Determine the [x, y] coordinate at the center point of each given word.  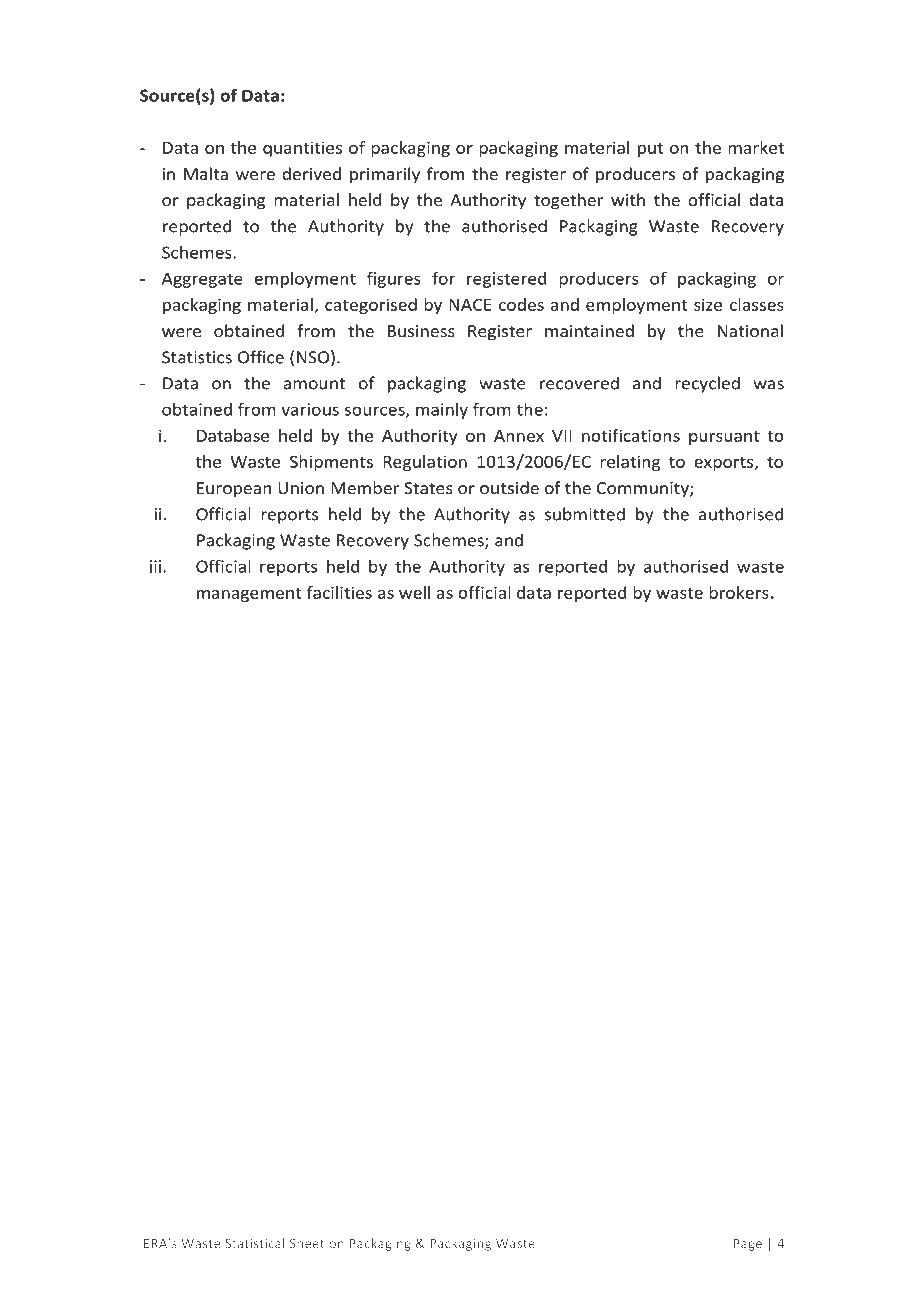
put [650, 150]
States [428, 488]
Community [644, 490]
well [414, 592]
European [234, 490]
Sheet [307, 1243]
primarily [385, 175]
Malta [206, 173]
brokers [740, 592]
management [249, 595]
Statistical [254, 1243]
